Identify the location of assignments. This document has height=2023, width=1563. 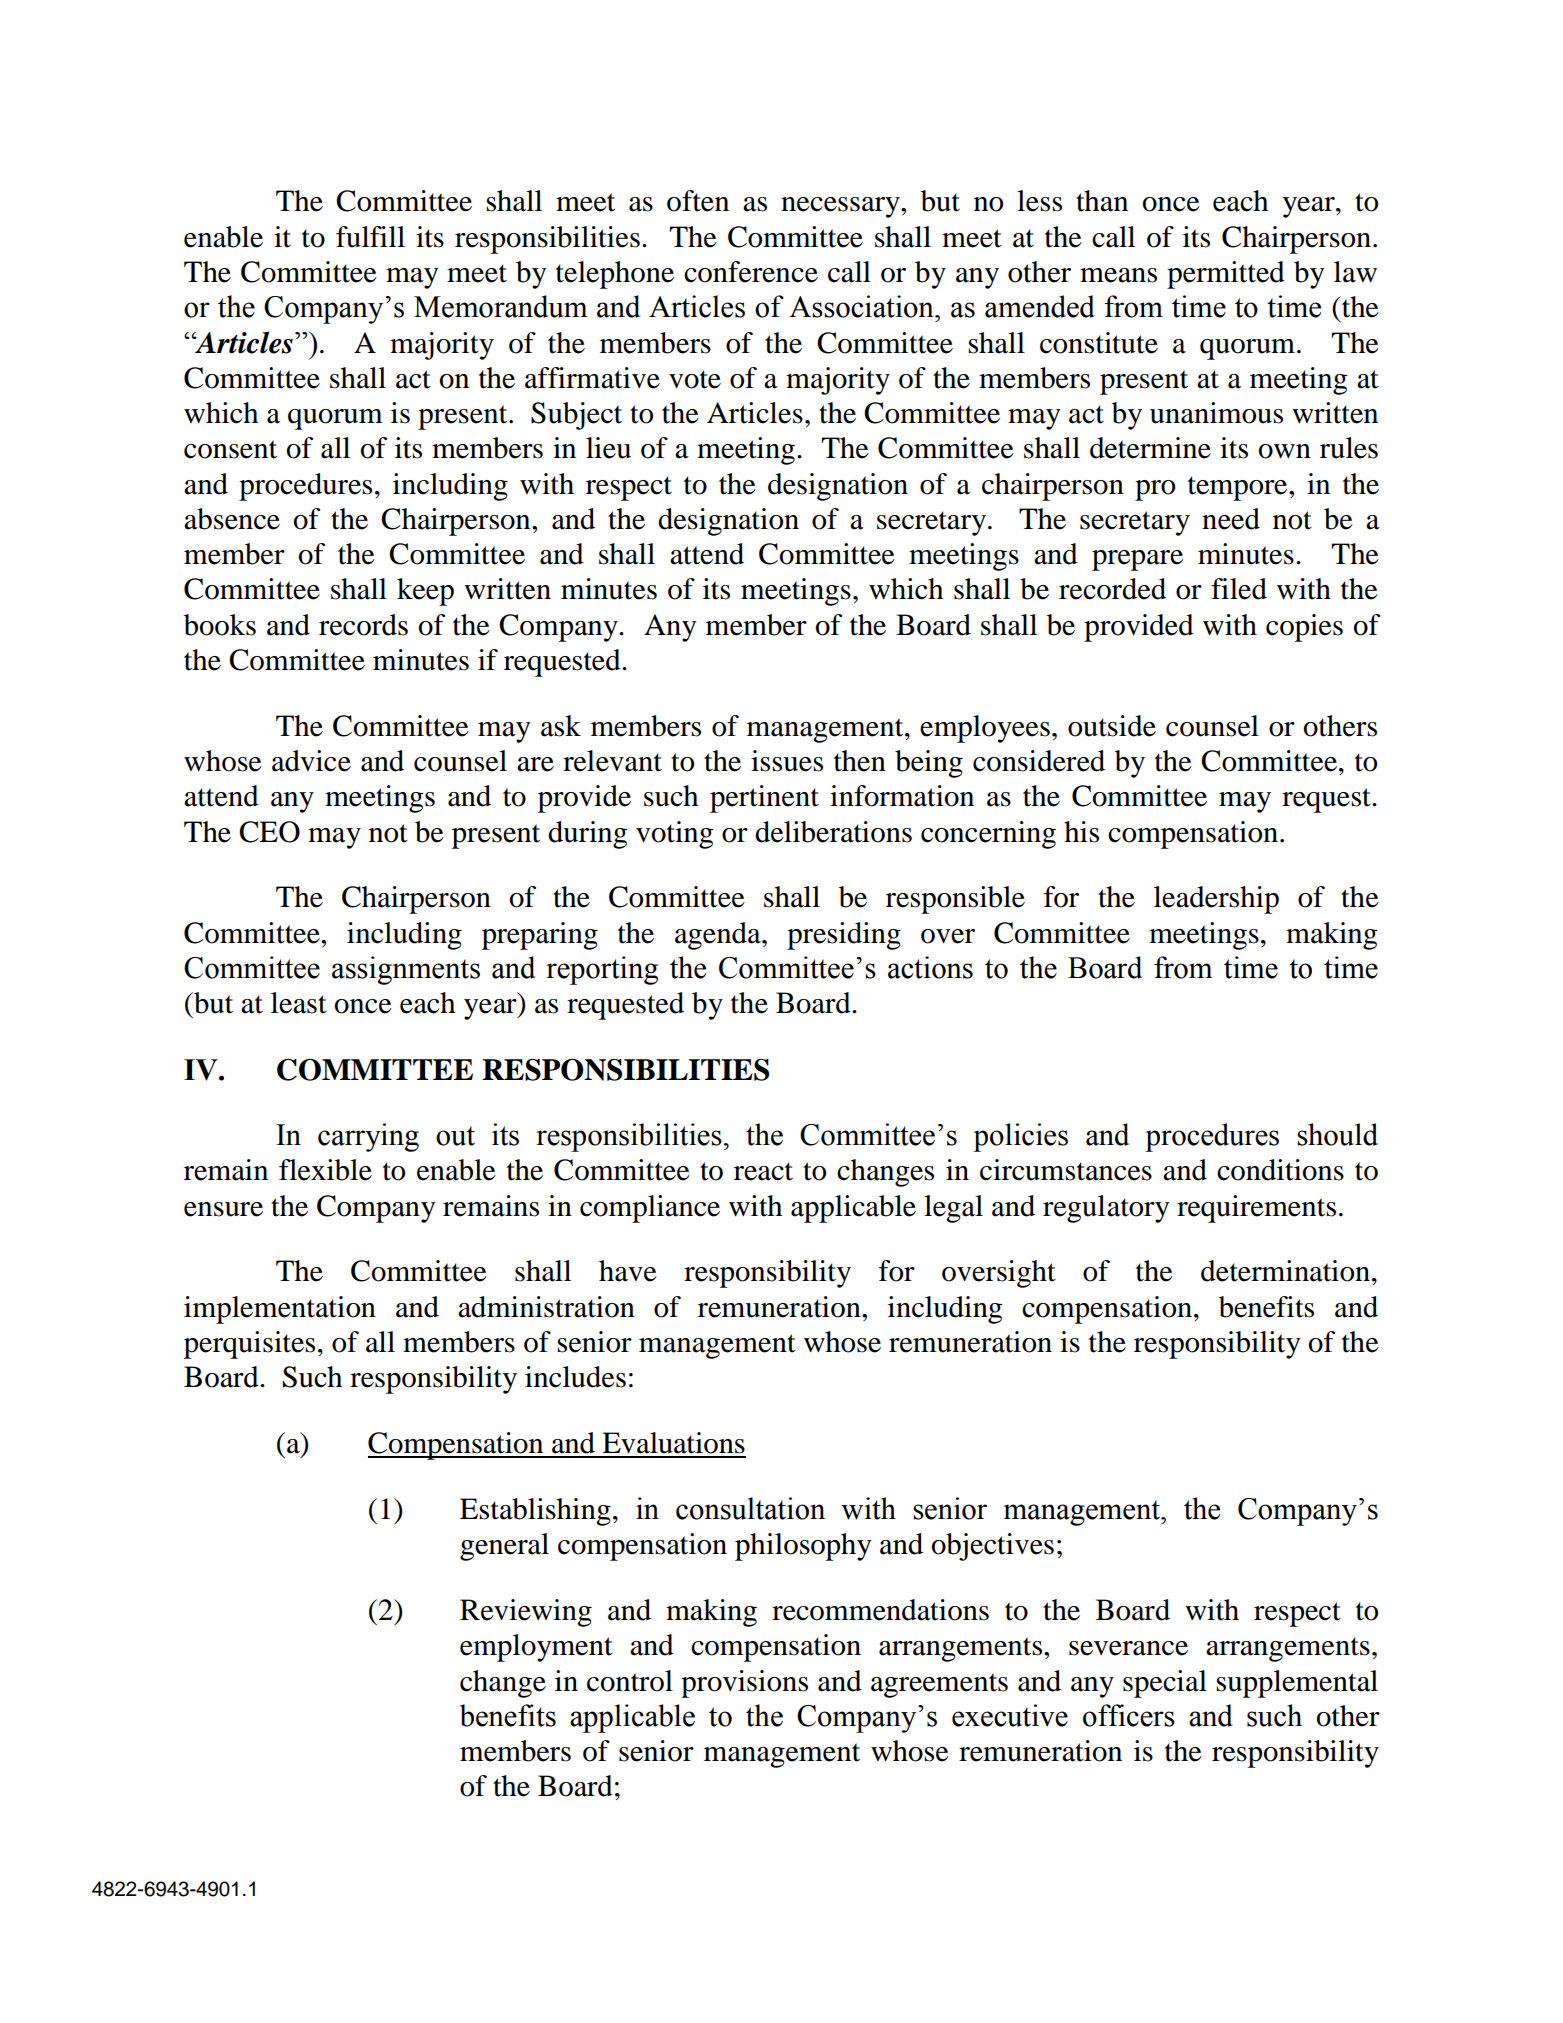
(406, 970).
